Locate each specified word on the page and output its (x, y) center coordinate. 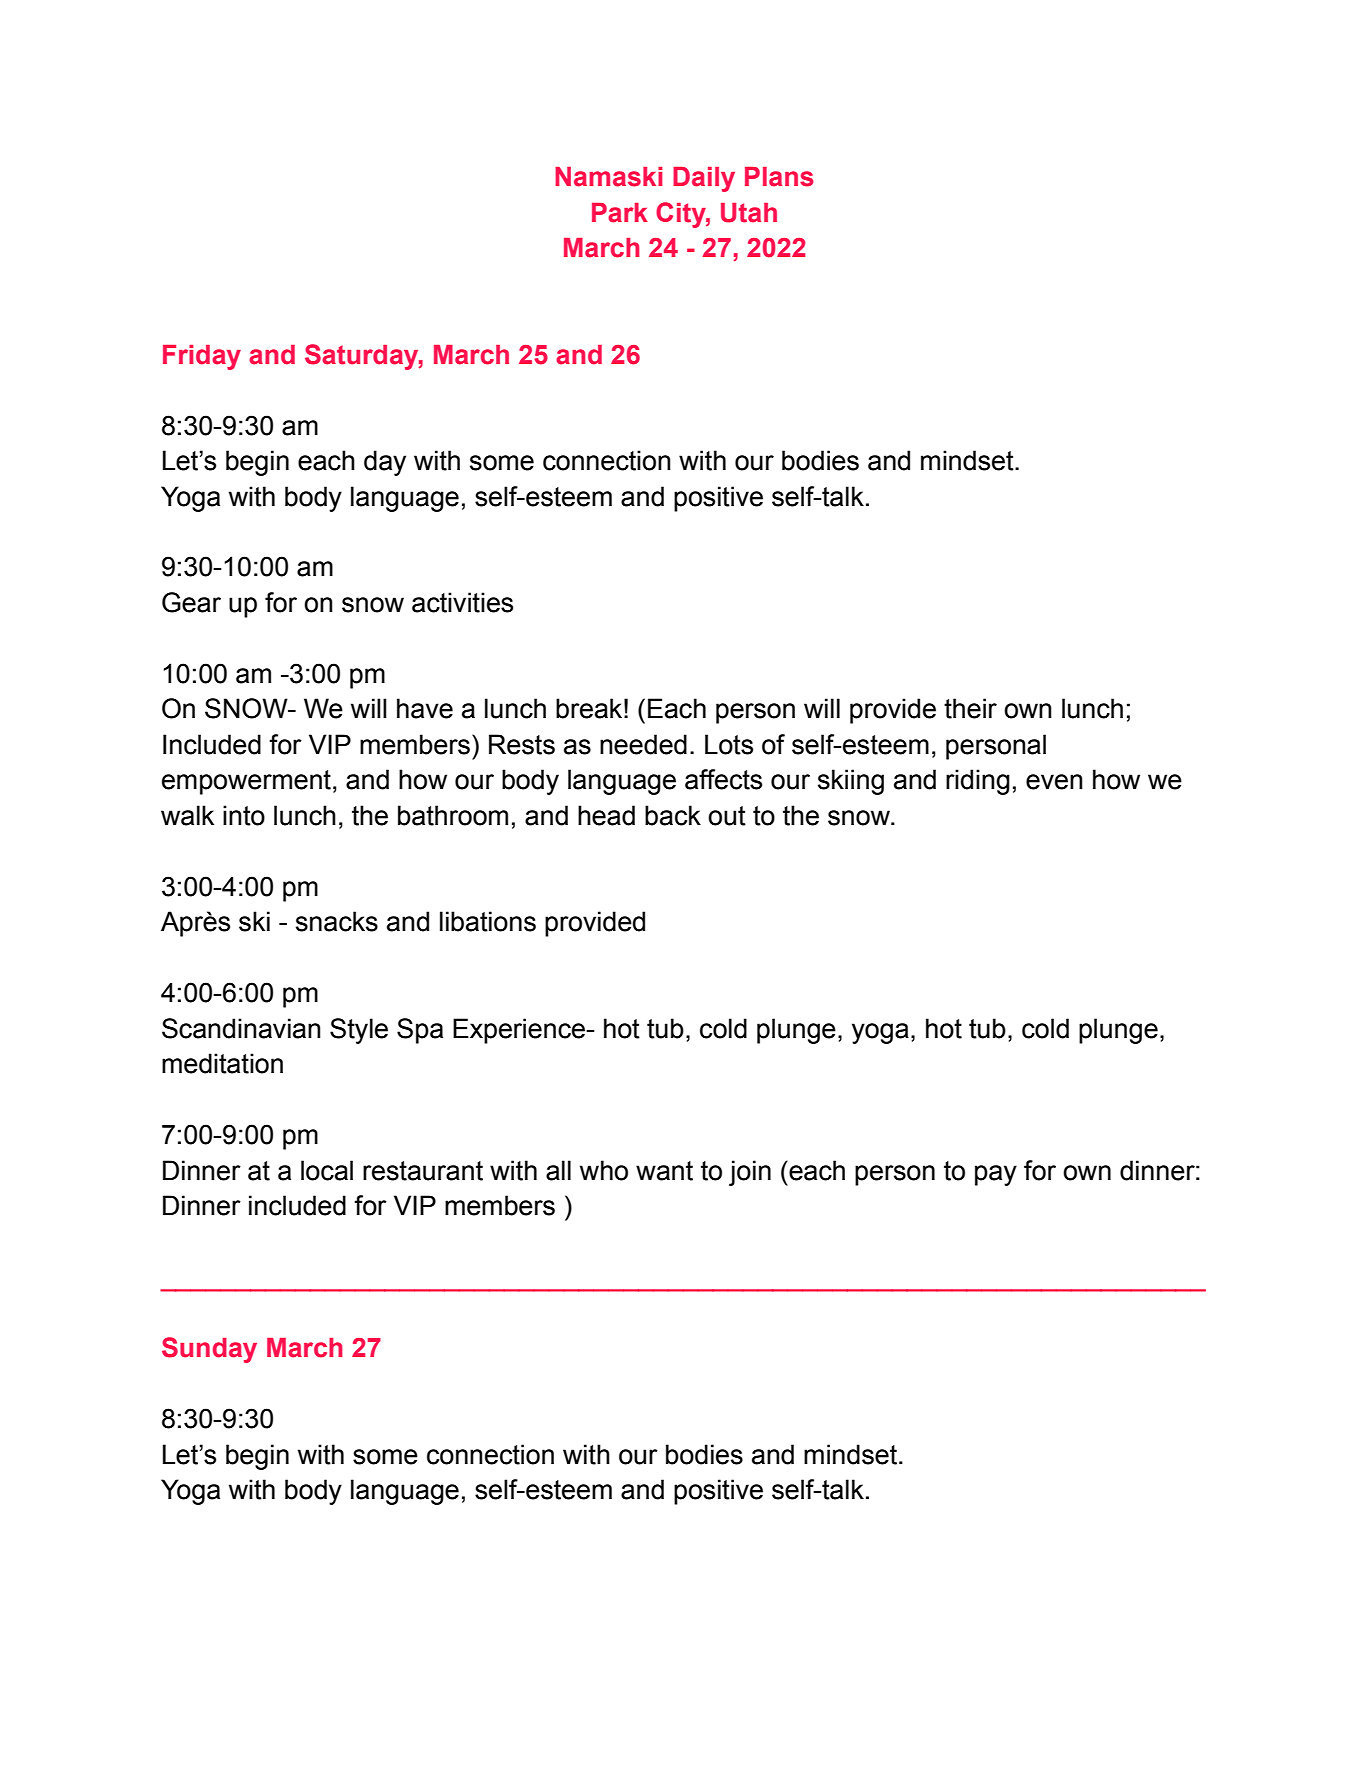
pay (996, 1175)
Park (620, 213)
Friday (202, 357)
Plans (779, 177)
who (604, 1170)
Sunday (209, 1350)
